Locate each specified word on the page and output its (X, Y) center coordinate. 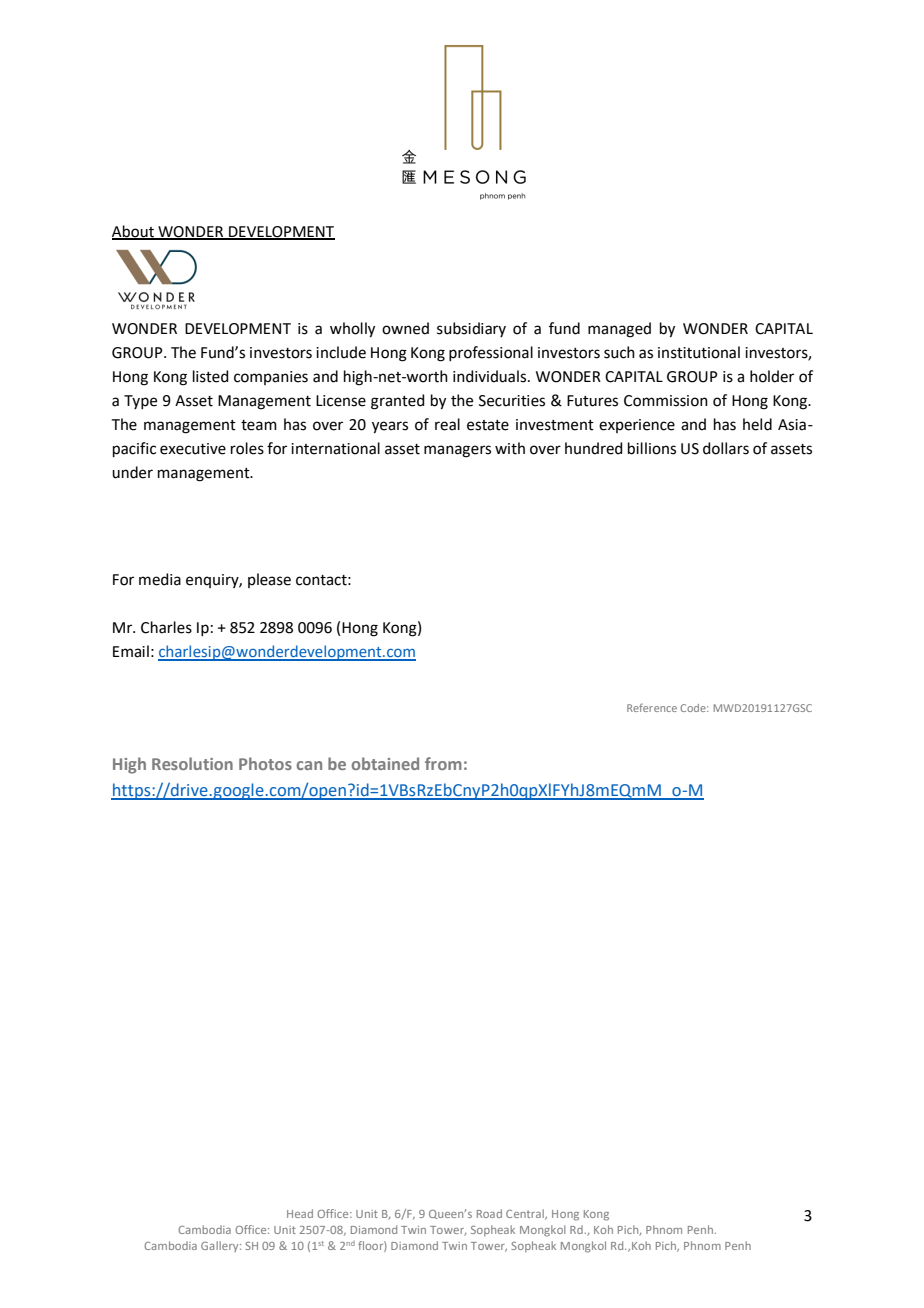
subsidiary (471, 329)
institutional (699, 352)
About (134, 232)
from (443, 763)
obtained (385, 763)
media (160, 579)
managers (457, 451)
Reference (652, 707)
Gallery (221, 1246)
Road (489, 1213)
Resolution (192, 763)
